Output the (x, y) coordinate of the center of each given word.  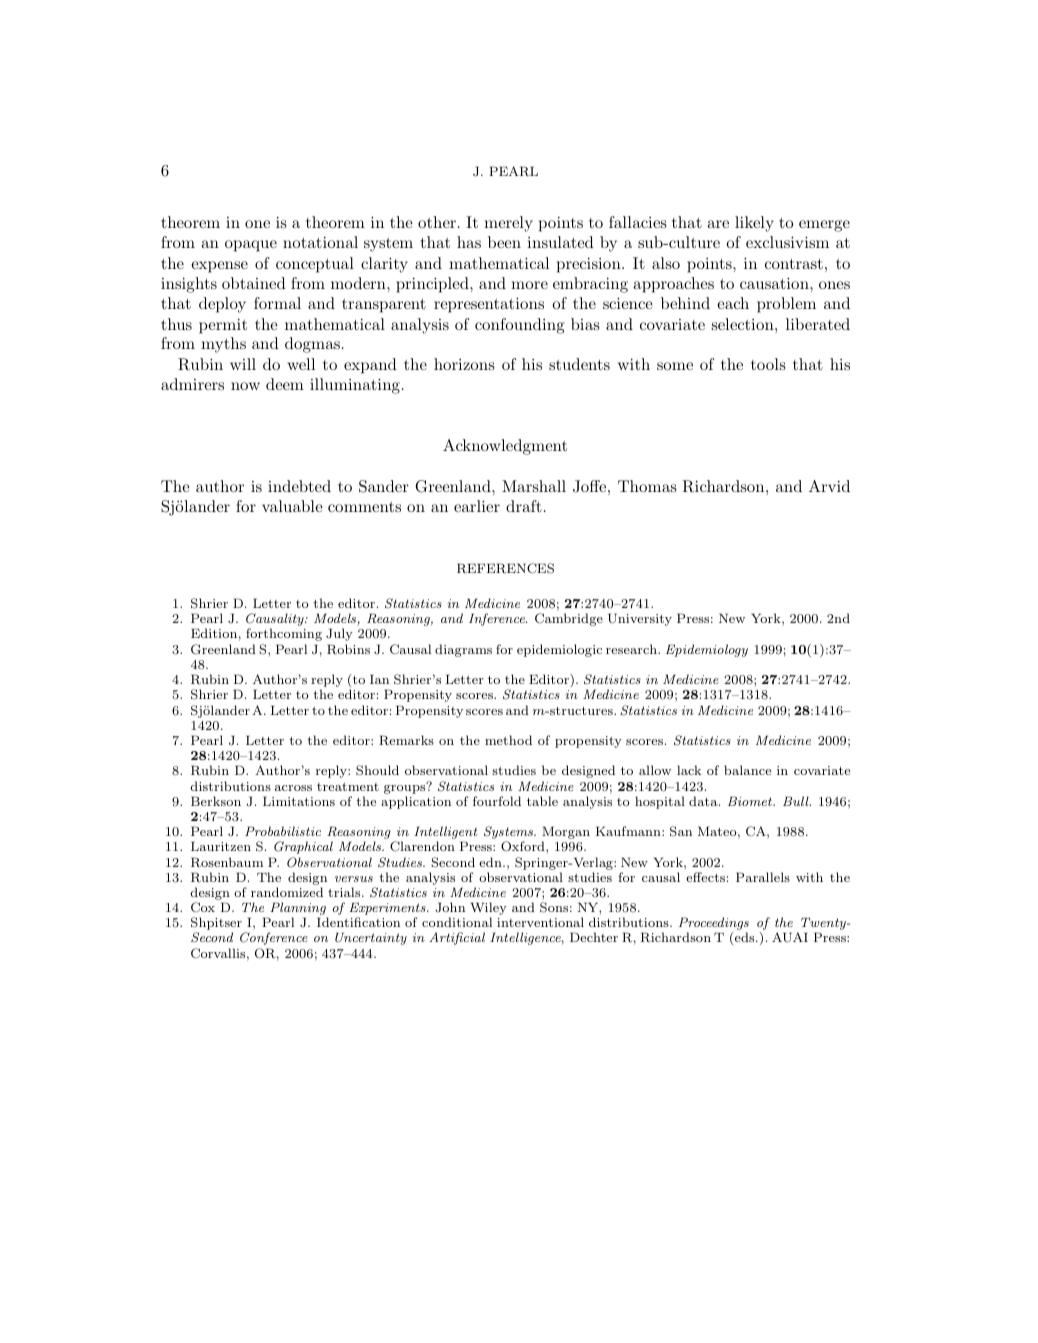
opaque (251, 246)
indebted (299, 486)
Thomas (647, 486)
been (504, 242)
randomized (287, 892)
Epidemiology (707, 650)
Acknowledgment (505, 447)
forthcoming (284, 634)
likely (754, 224)
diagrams (463, 650)
